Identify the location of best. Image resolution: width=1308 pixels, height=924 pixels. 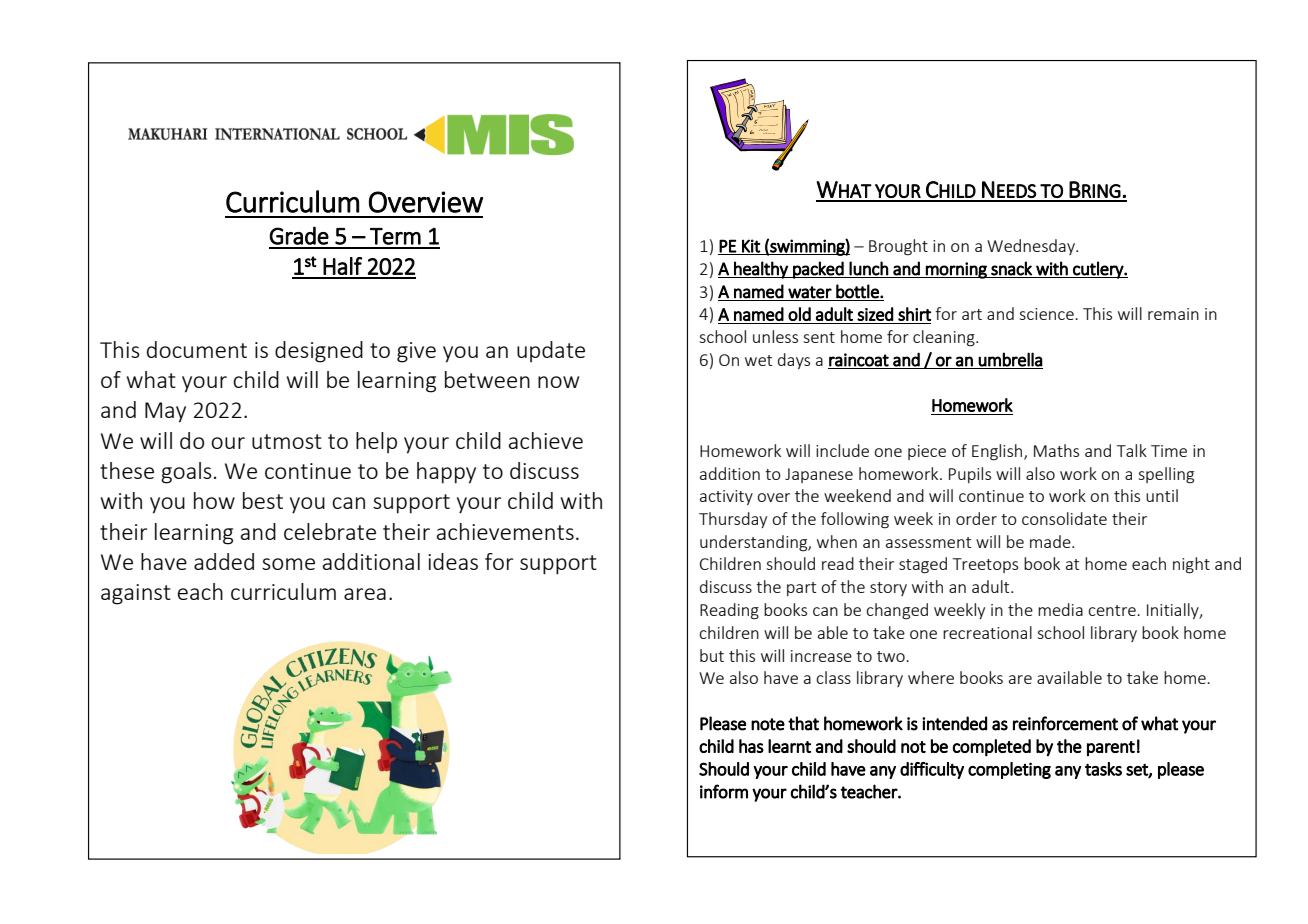
(263, 500).
